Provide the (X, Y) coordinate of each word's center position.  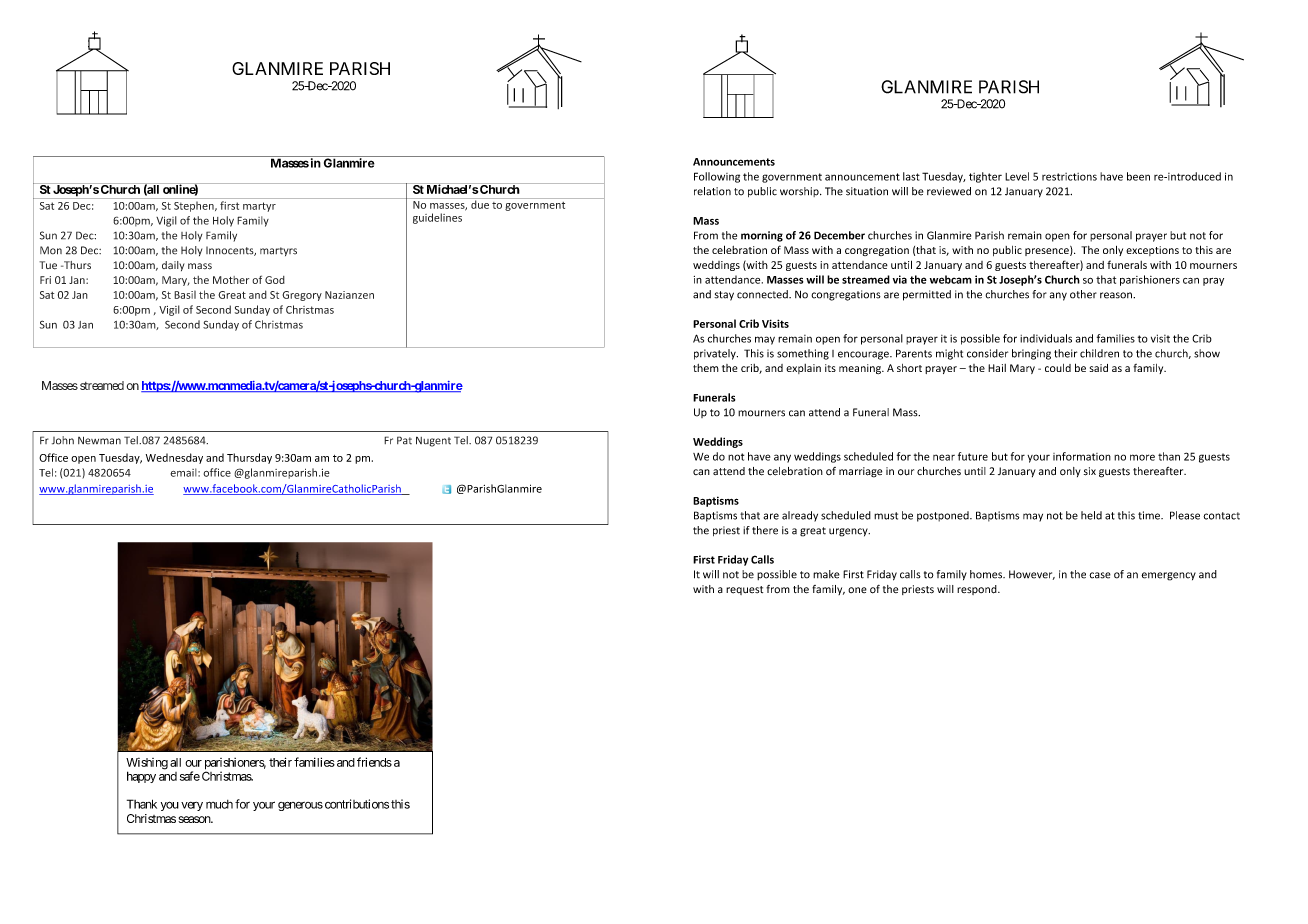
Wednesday (174, 458)
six (1090, 471)
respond (978, 590)
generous (300, 806)
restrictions (1069, 177)
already (800, 516)
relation (712, 191)
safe (190, 776)
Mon (51, 250)
